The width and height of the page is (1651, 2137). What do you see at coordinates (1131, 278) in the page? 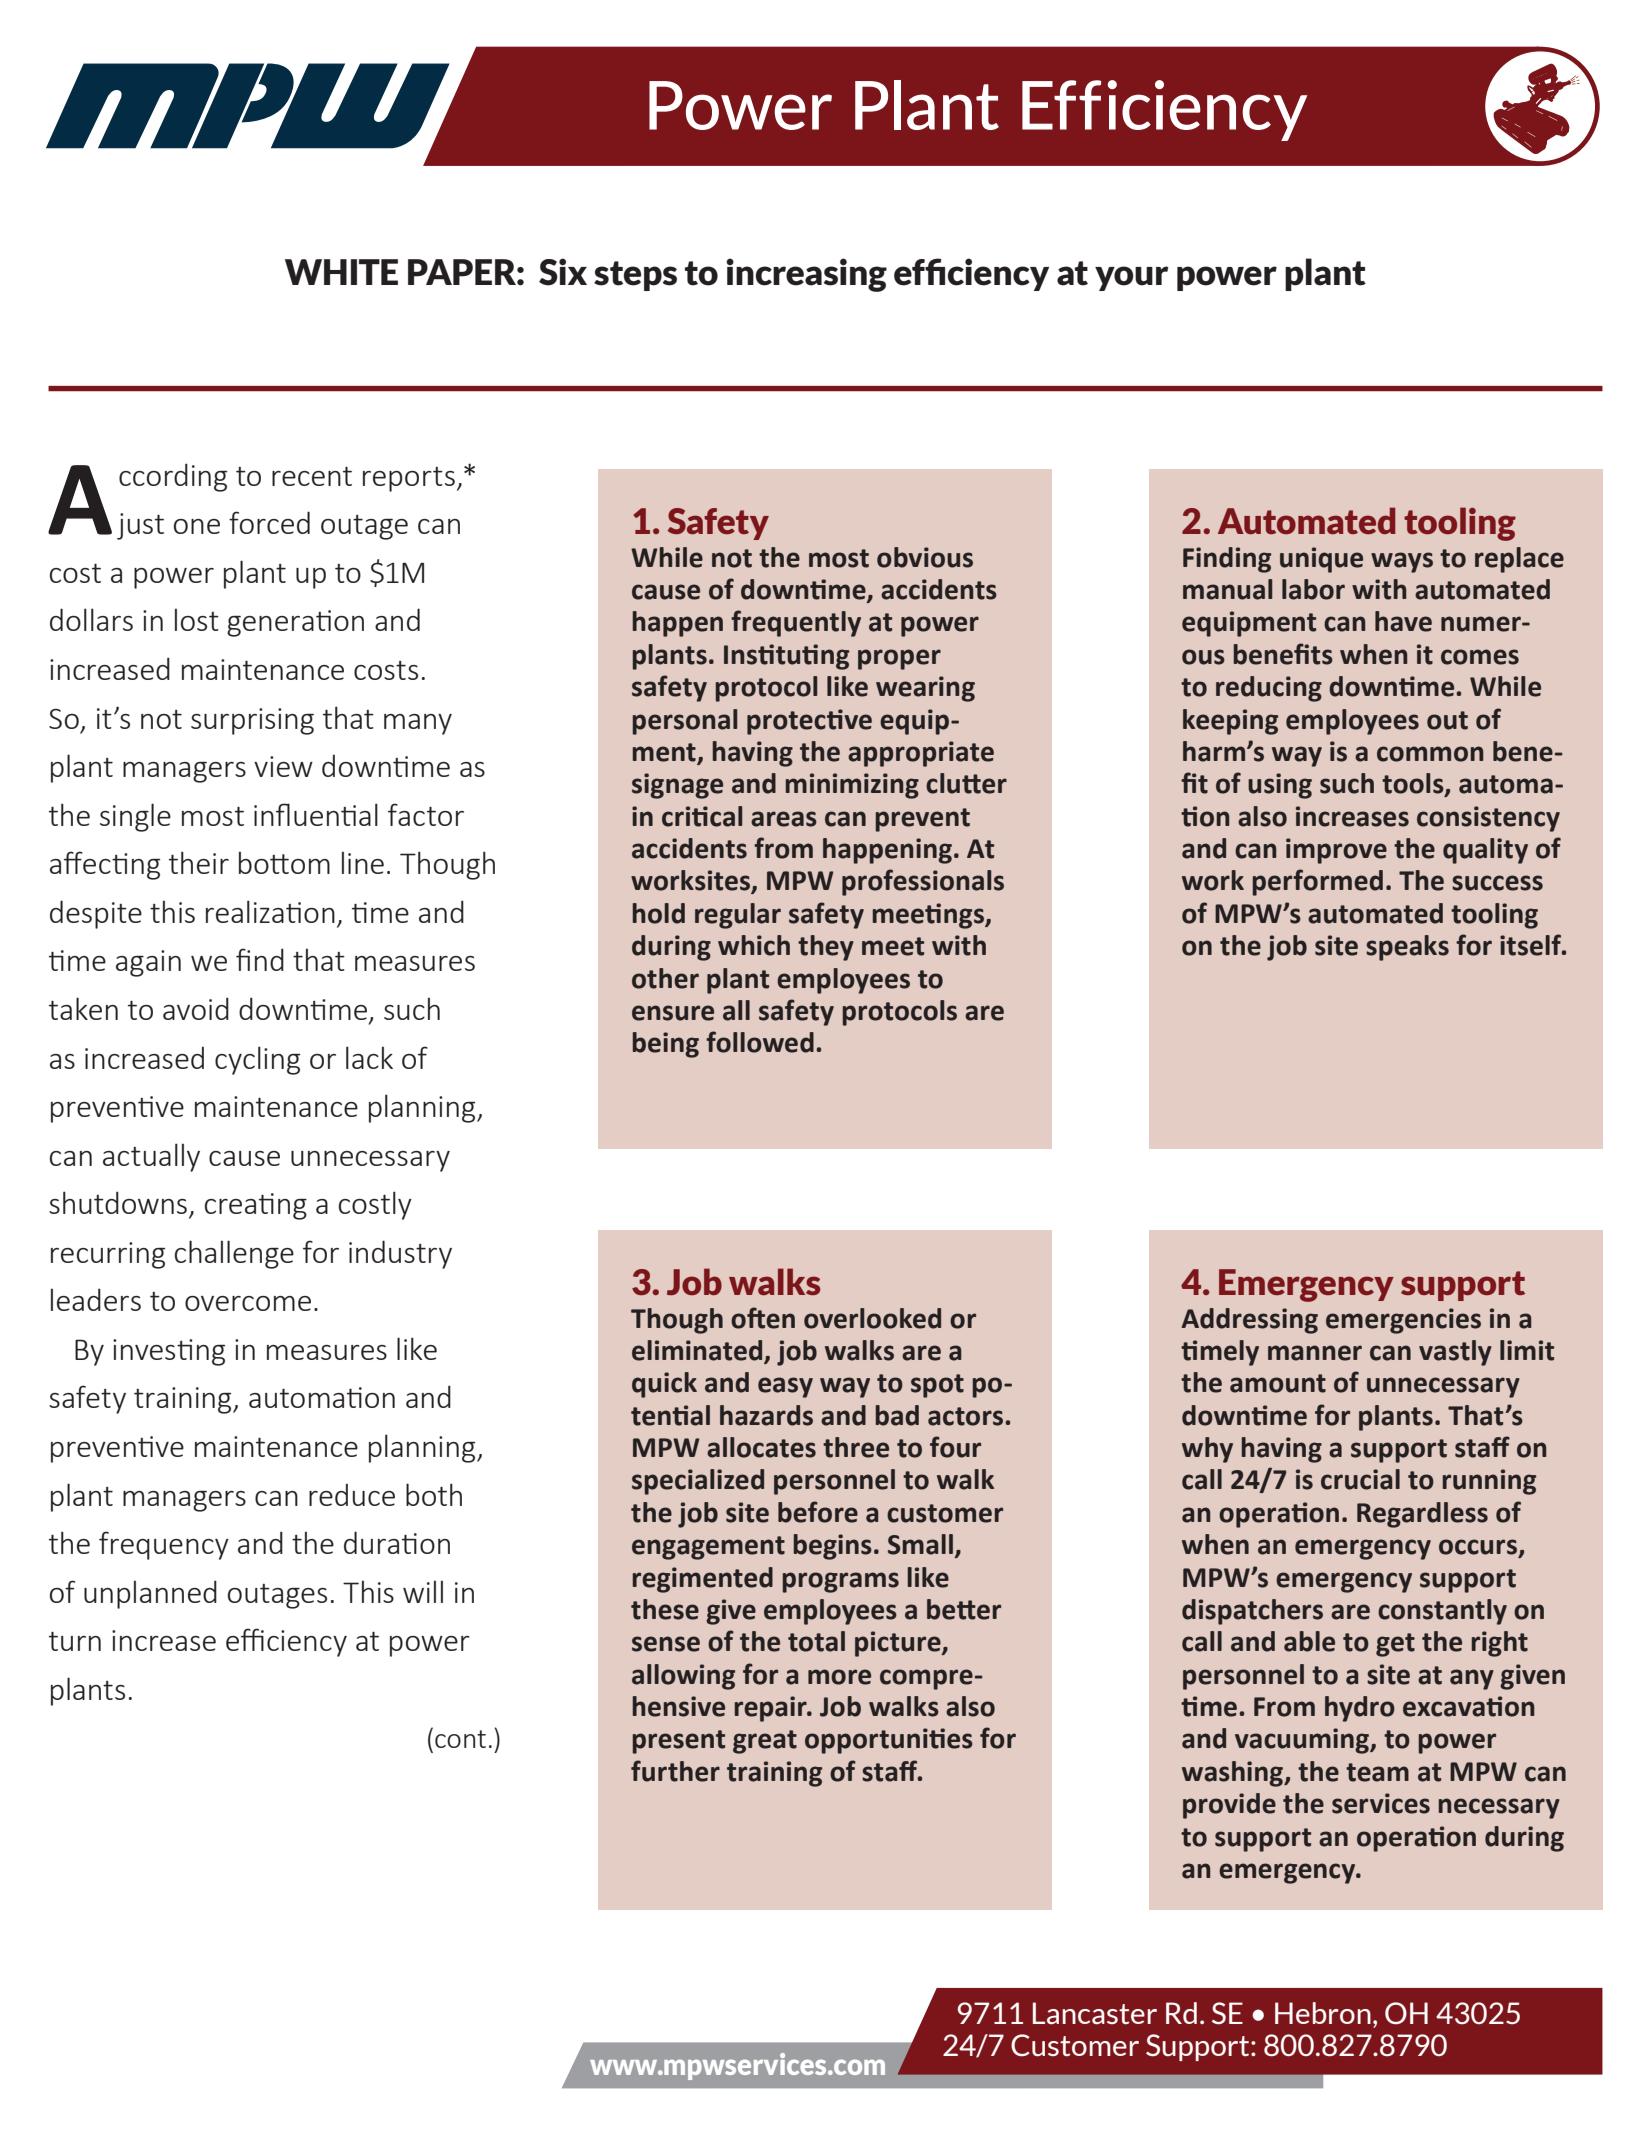
I see `your` at bounding box center [1131, 278].
